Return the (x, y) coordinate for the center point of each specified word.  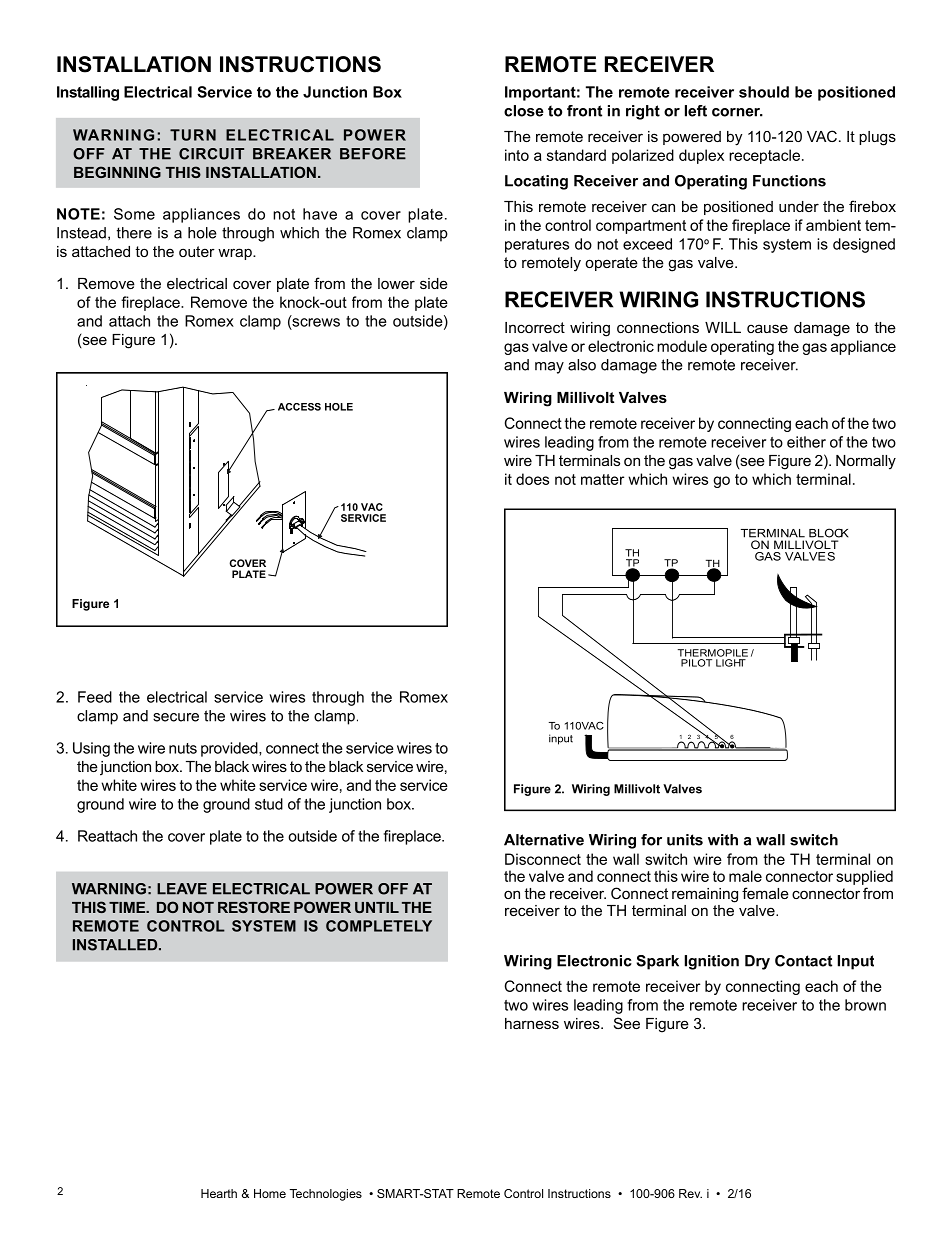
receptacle (764, 156)
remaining (705, 895)
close (524, 111)
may (549, 368)
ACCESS (299, 407)
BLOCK (828, 533)
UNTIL (377, 907)
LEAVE (182, 889)
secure (176, 717)
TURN (193, 135)
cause (767, 328)
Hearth (219, 1193)
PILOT (696, 663)
